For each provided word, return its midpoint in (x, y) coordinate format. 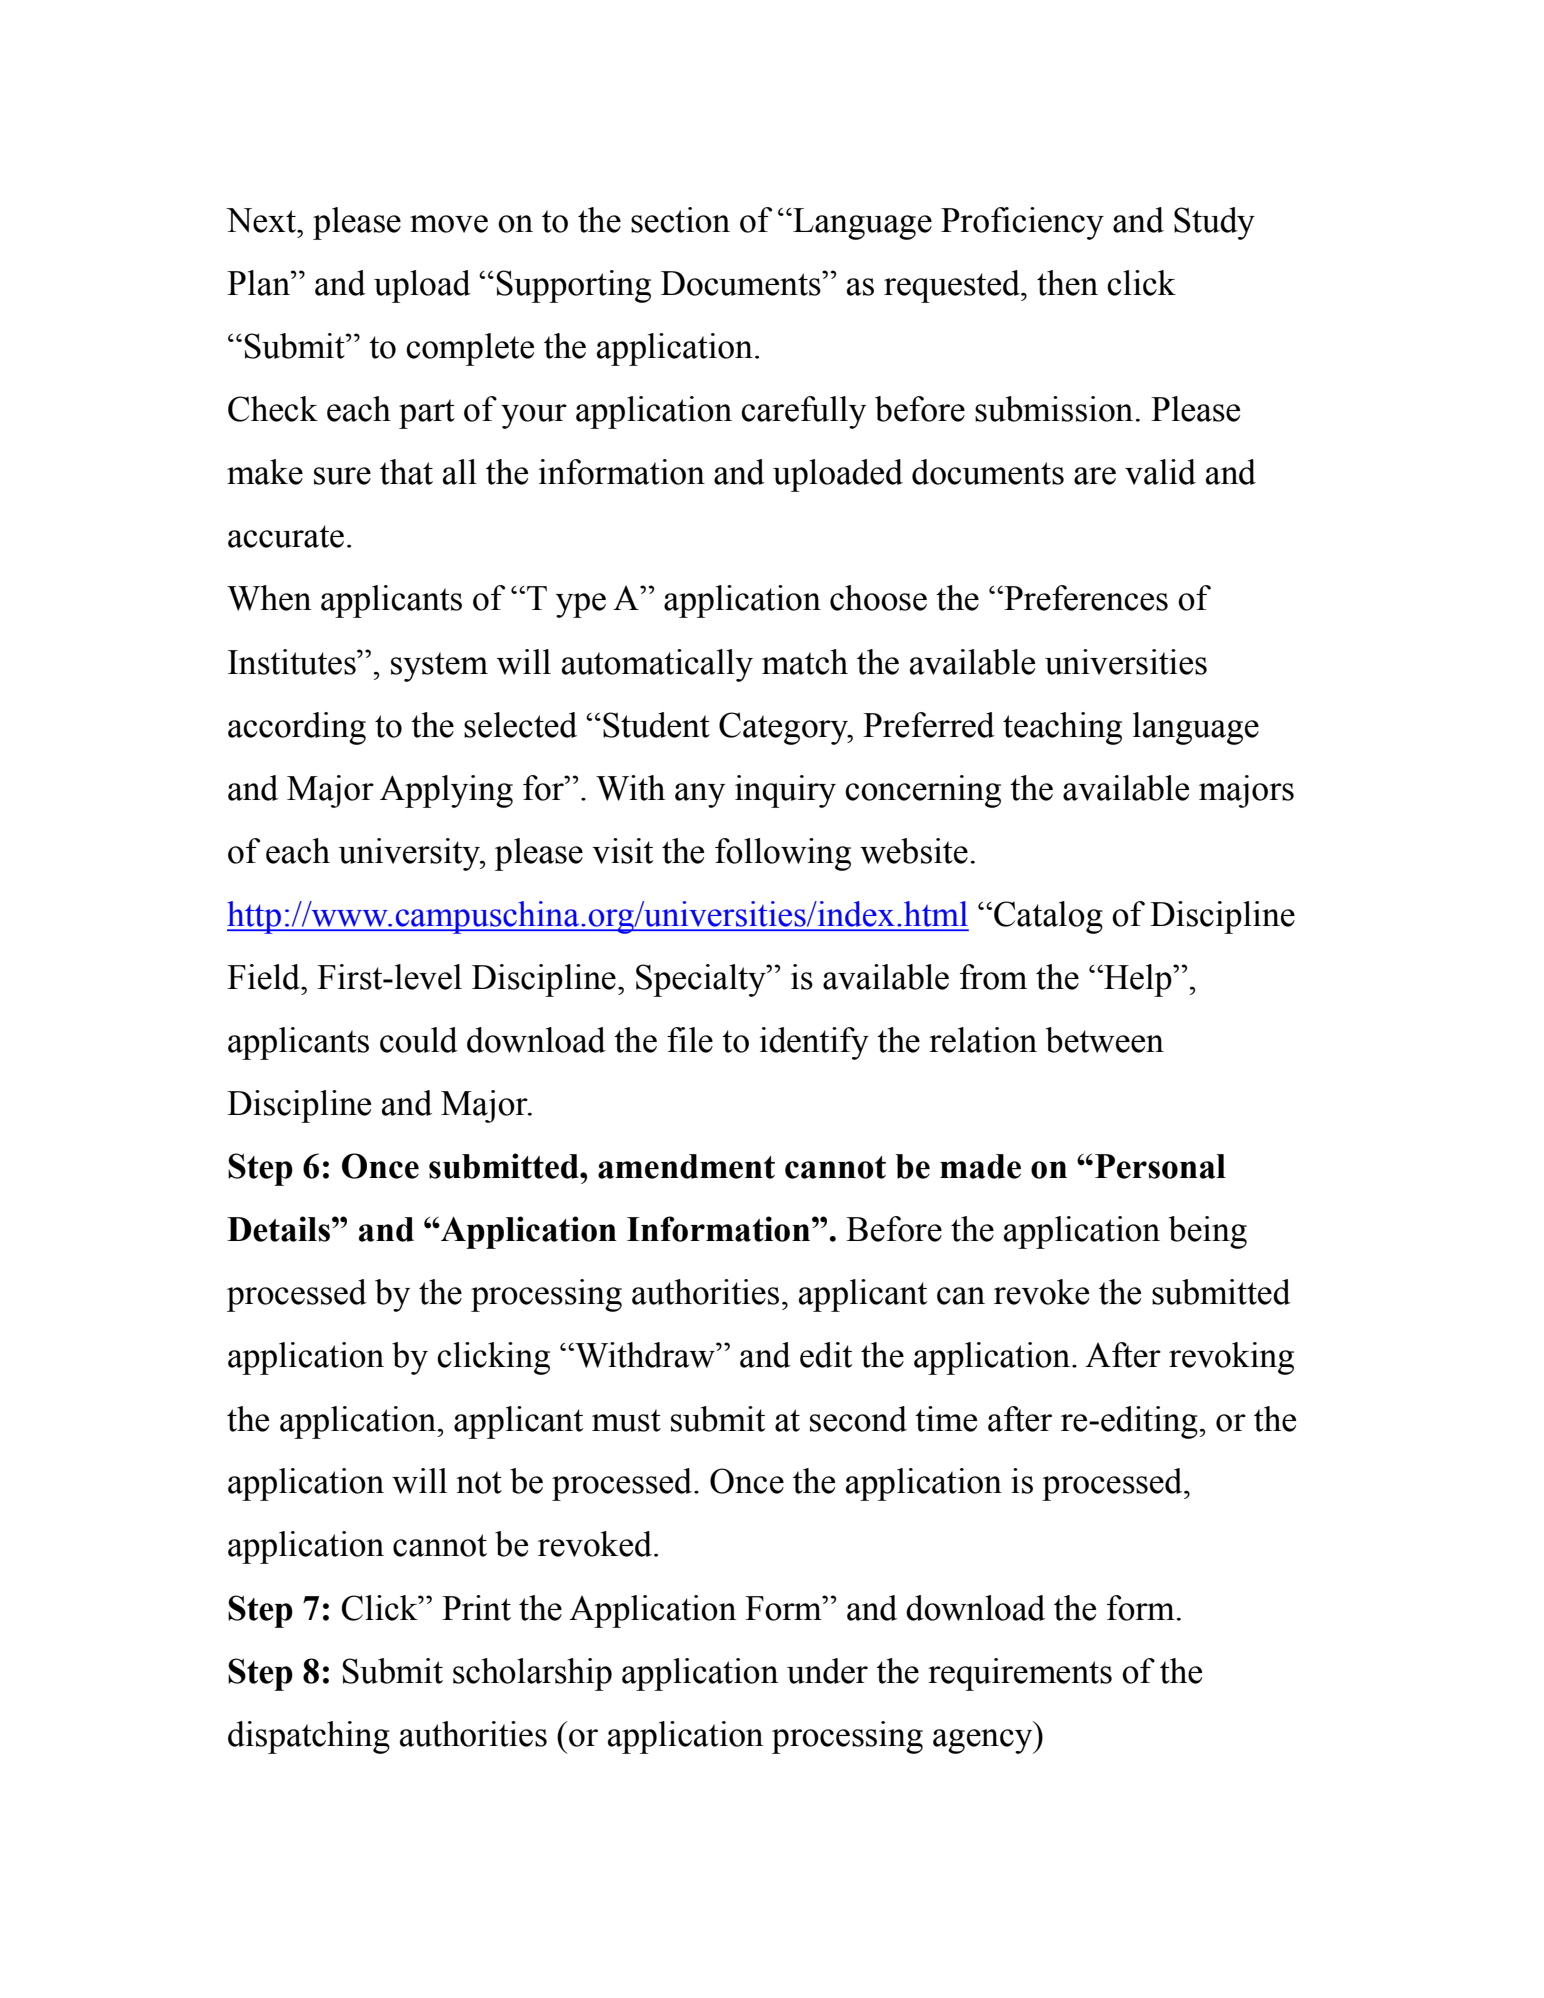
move (449, 224)
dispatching (309, 1737)
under (827, 1671)
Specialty (702, 980)
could (419, 1040)
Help (1138, 980)
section (680, 220)
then (1067, 283)
